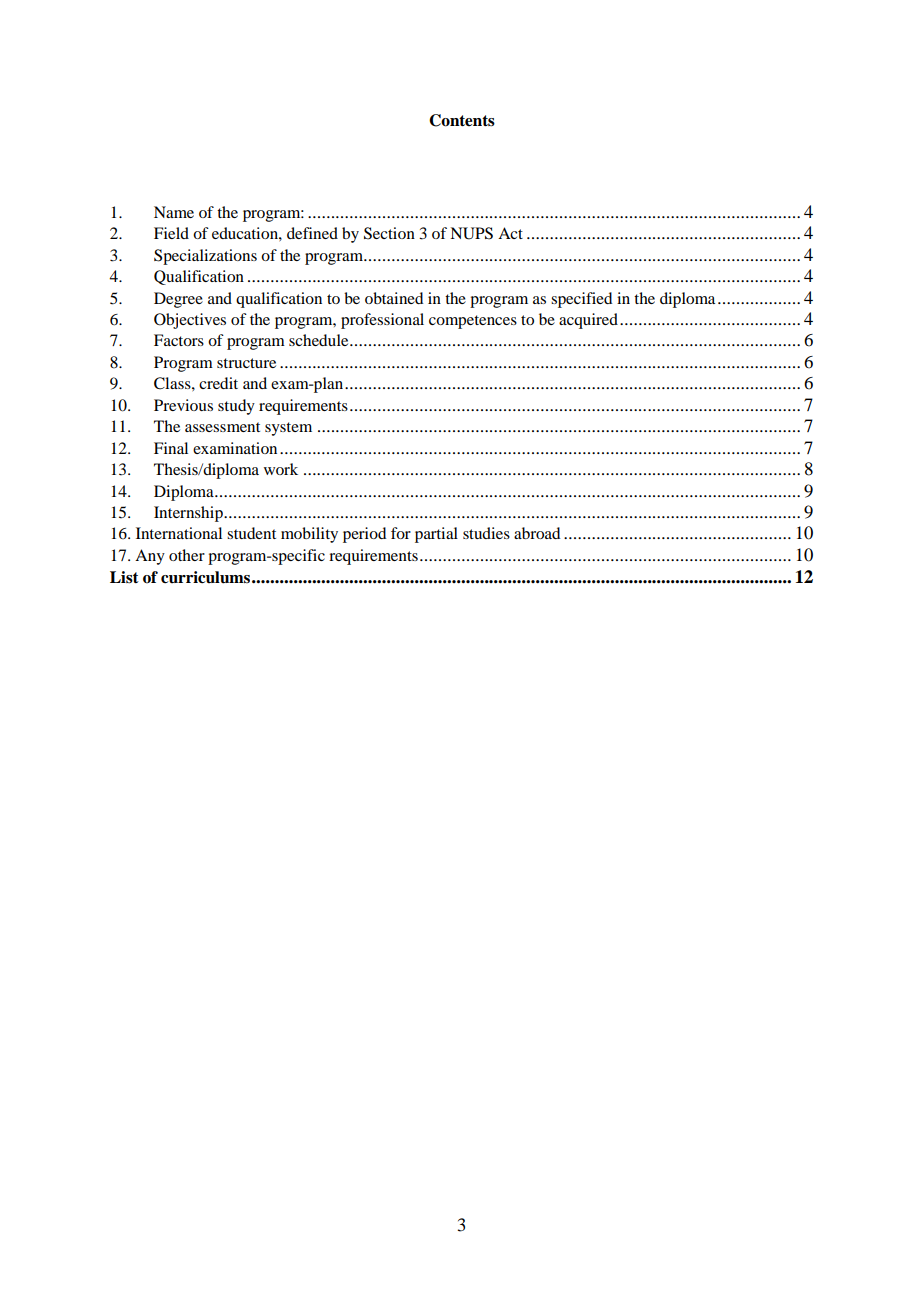  Describe the element at coordinates (179, 340) in the screenshot. I see `Factors` at that location.
